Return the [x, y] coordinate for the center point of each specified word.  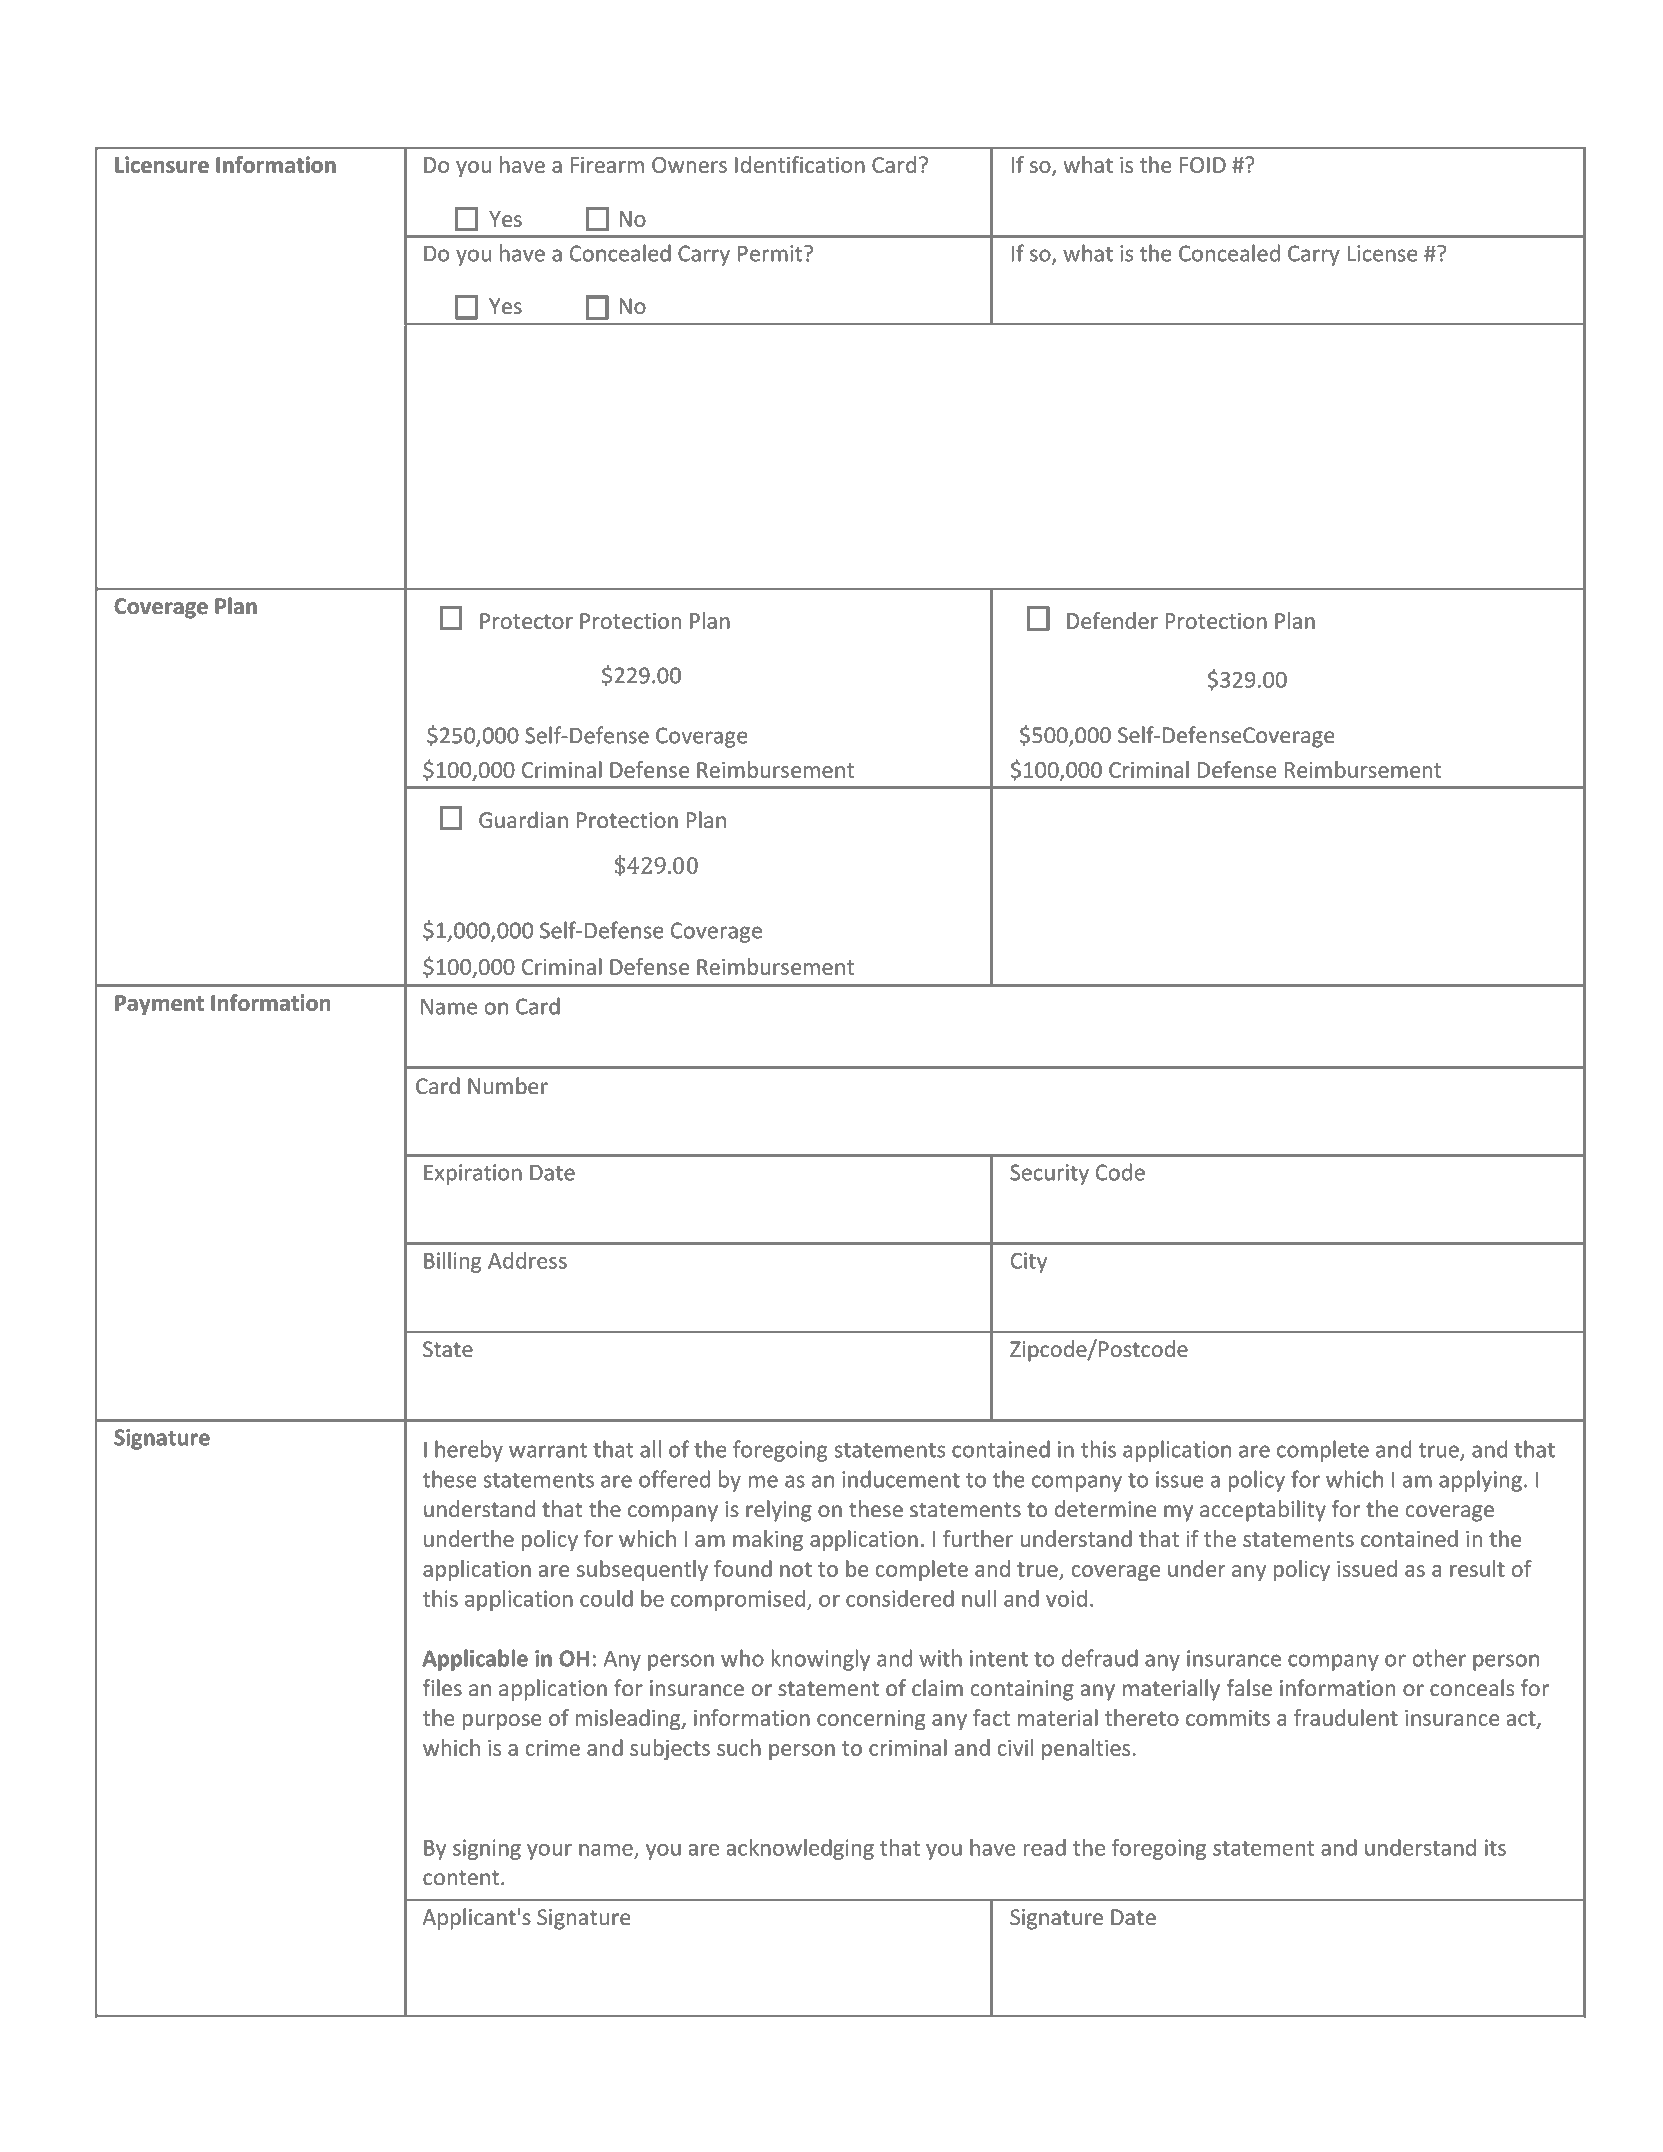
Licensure [162, 164]
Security [1049, 1174]
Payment [159, 1005]
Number [508, 1086]
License [1382, 253]
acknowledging [800, 1849]
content [461, 1878]
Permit [770, 253]
